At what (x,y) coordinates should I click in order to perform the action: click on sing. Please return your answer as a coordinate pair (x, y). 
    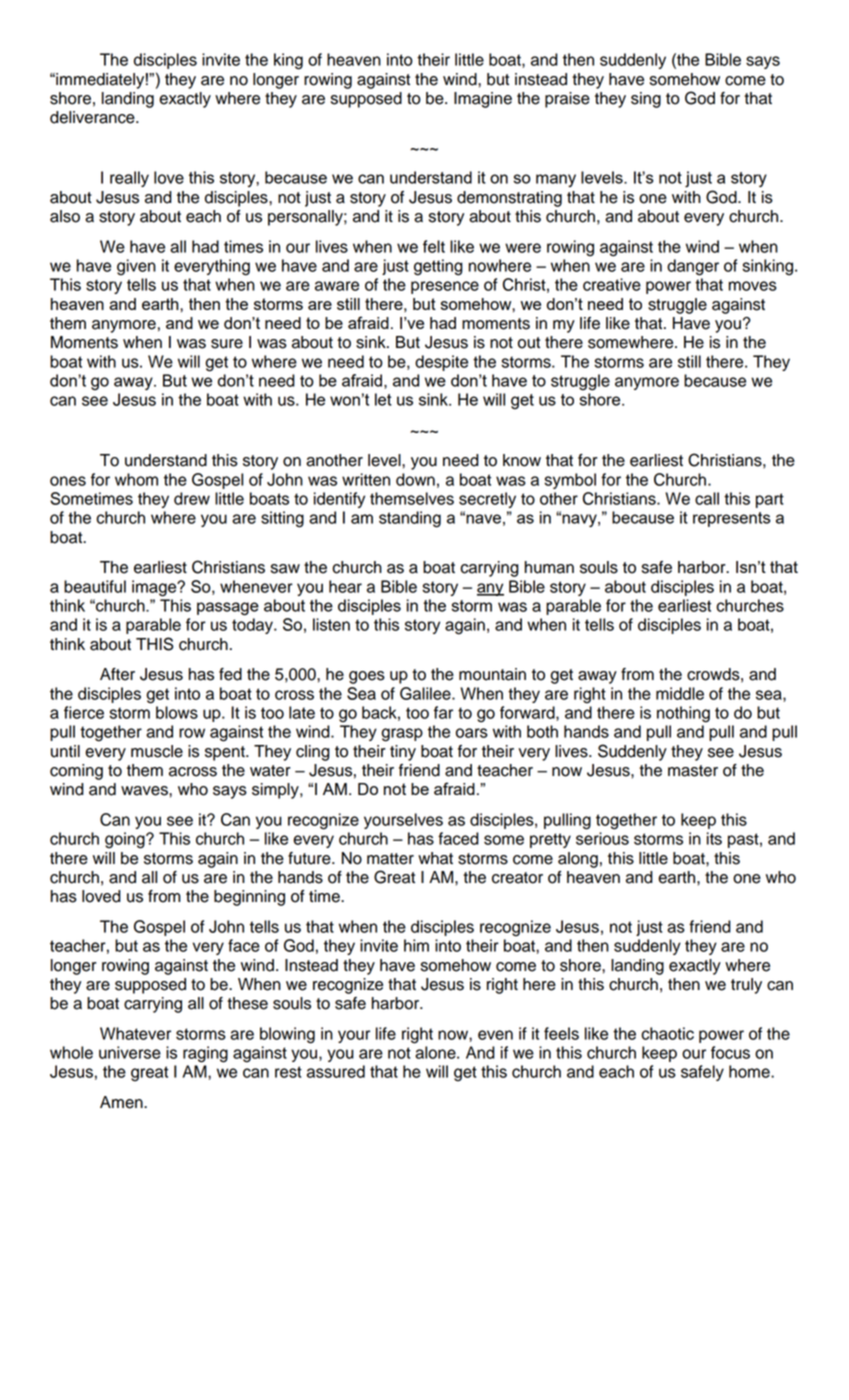
    Looking at the image, I should click on (646, 100).
